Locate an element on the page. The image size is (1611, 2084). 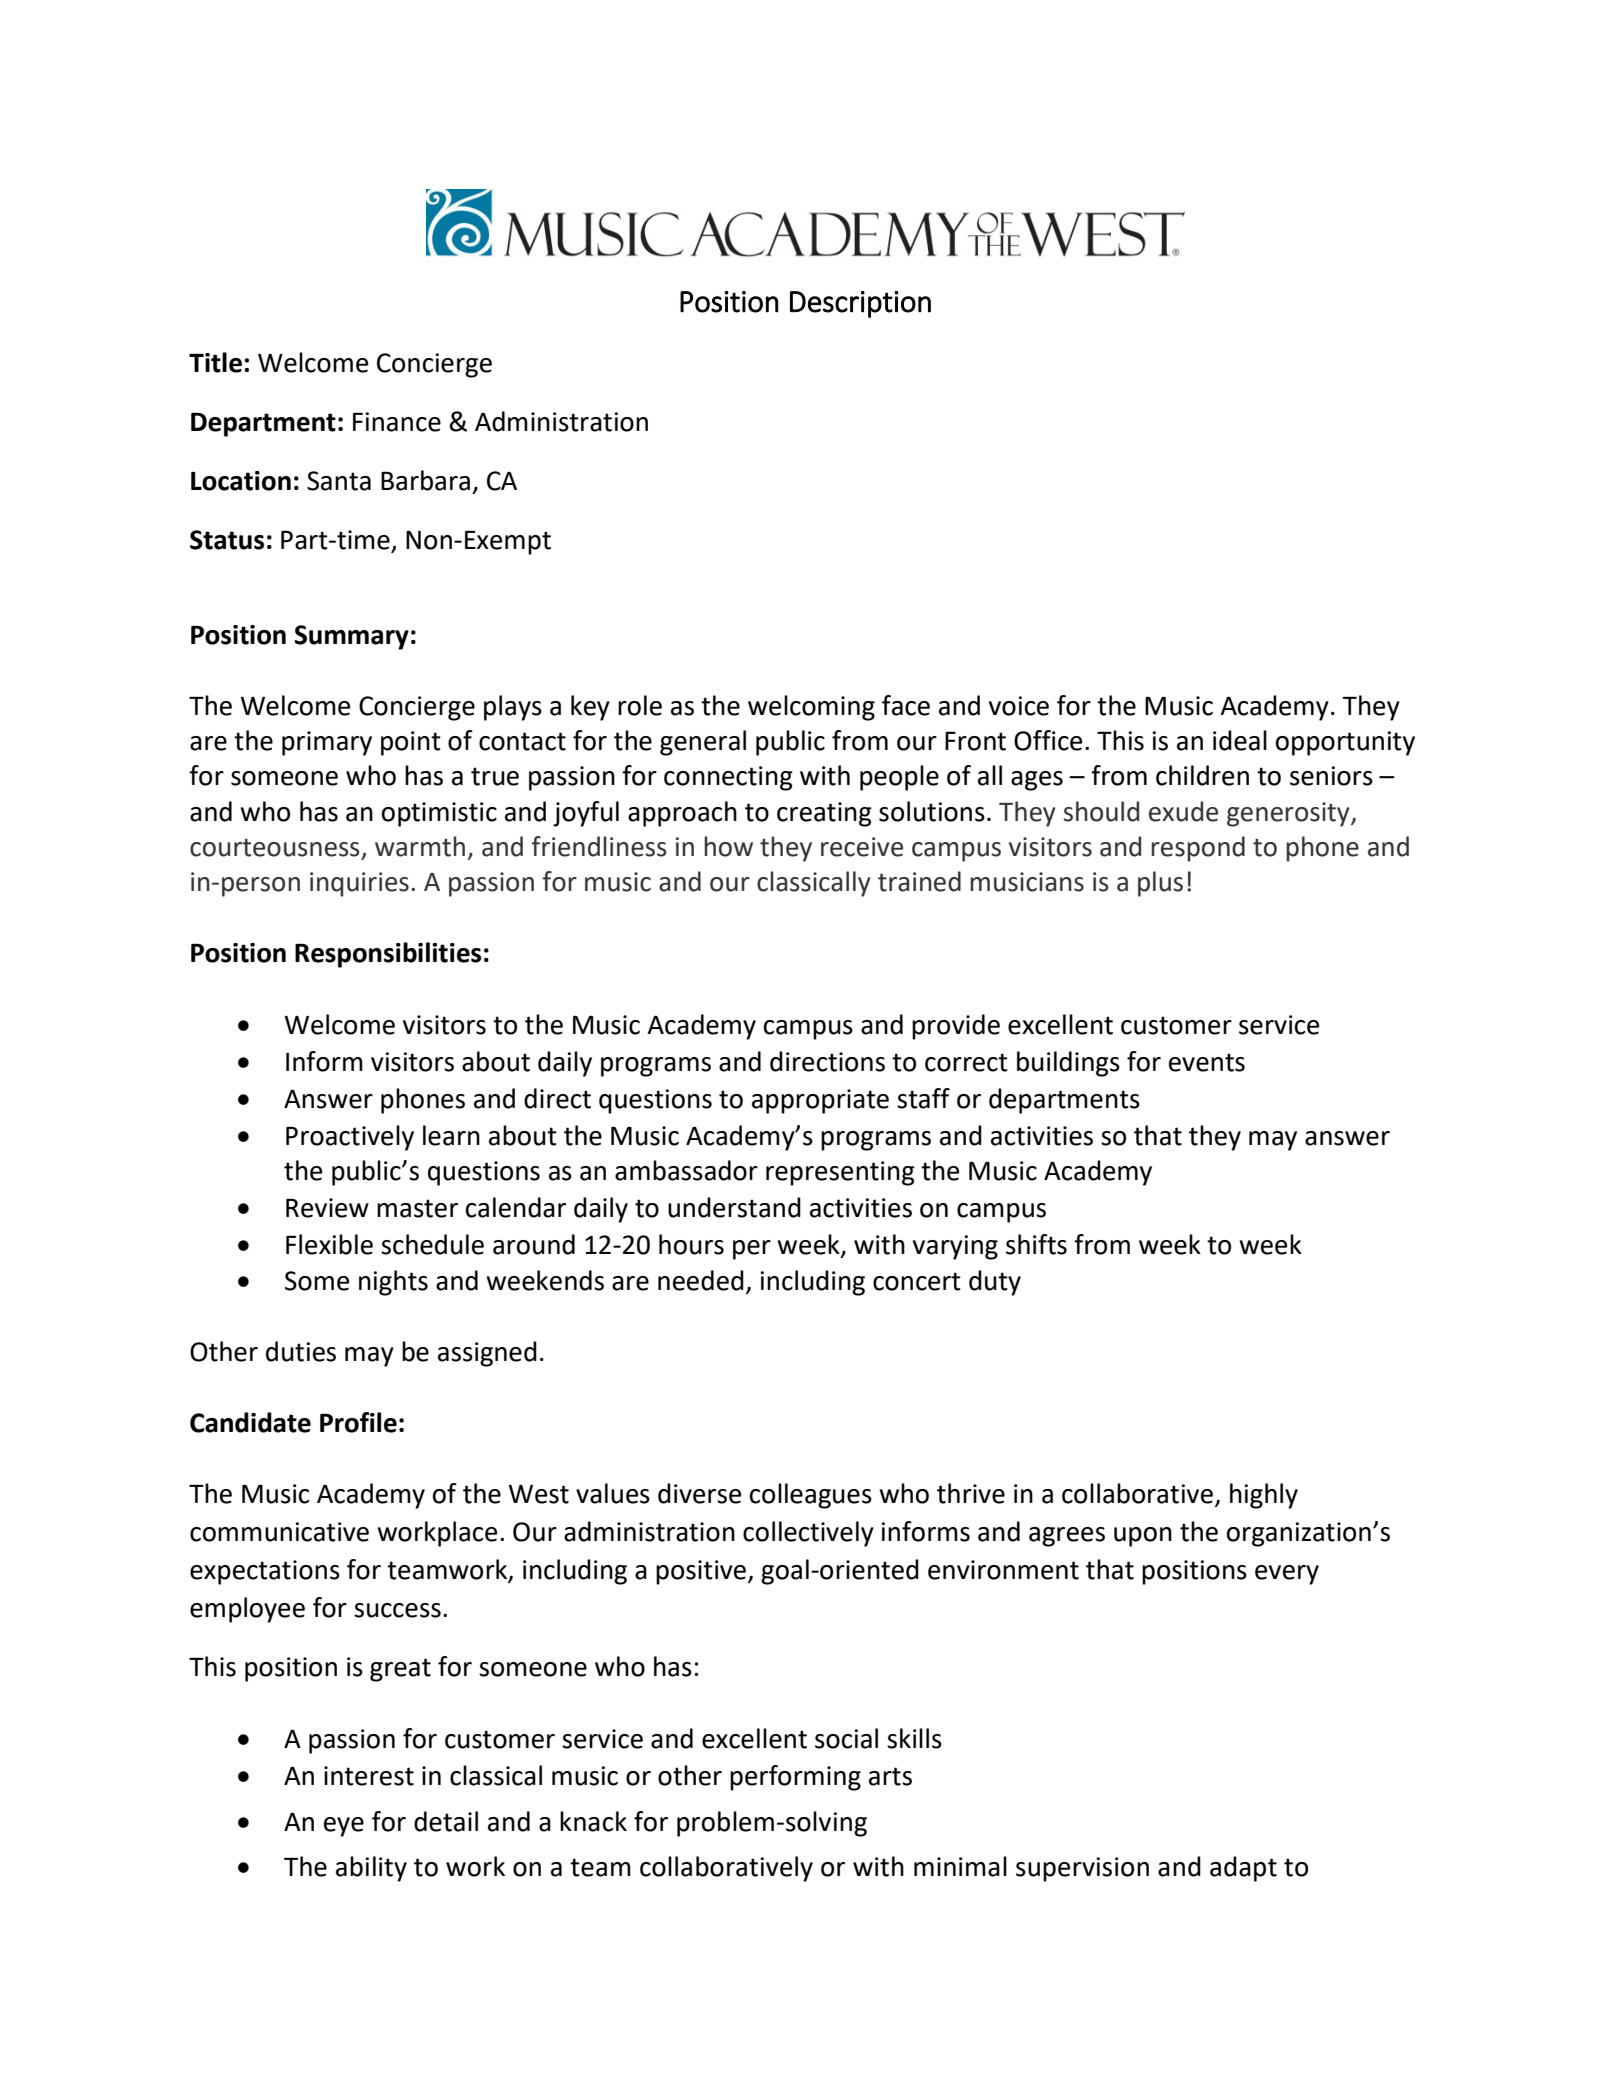
appropriate is located at coordinates (820, 1101).
